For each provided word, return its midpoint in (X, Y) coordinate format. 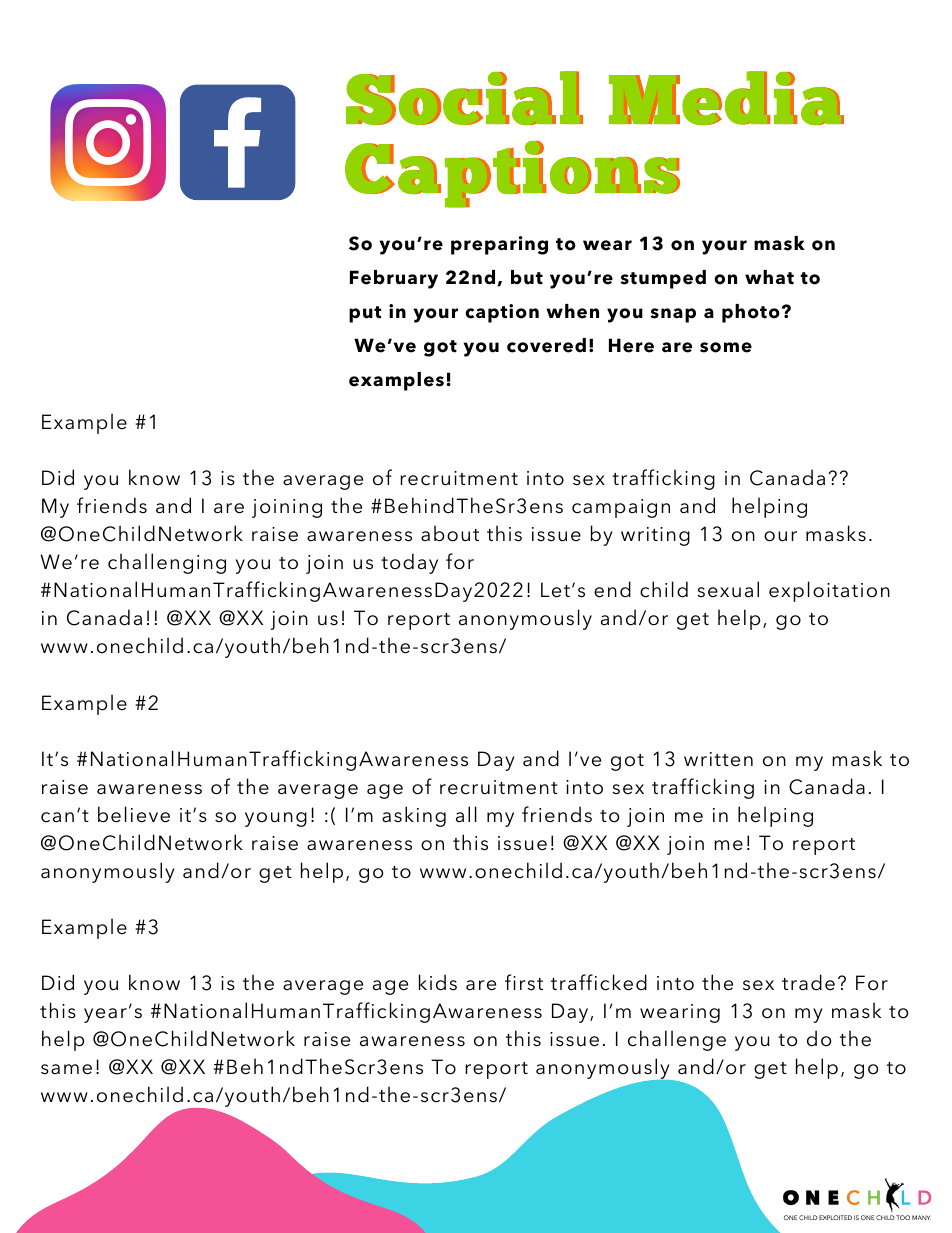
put (365, 314)
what (769, 277)
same (66, 1069)
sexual (728, 589)
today (409, 563)
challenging (167, 563)
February (394, 279)
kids (438, 982)
